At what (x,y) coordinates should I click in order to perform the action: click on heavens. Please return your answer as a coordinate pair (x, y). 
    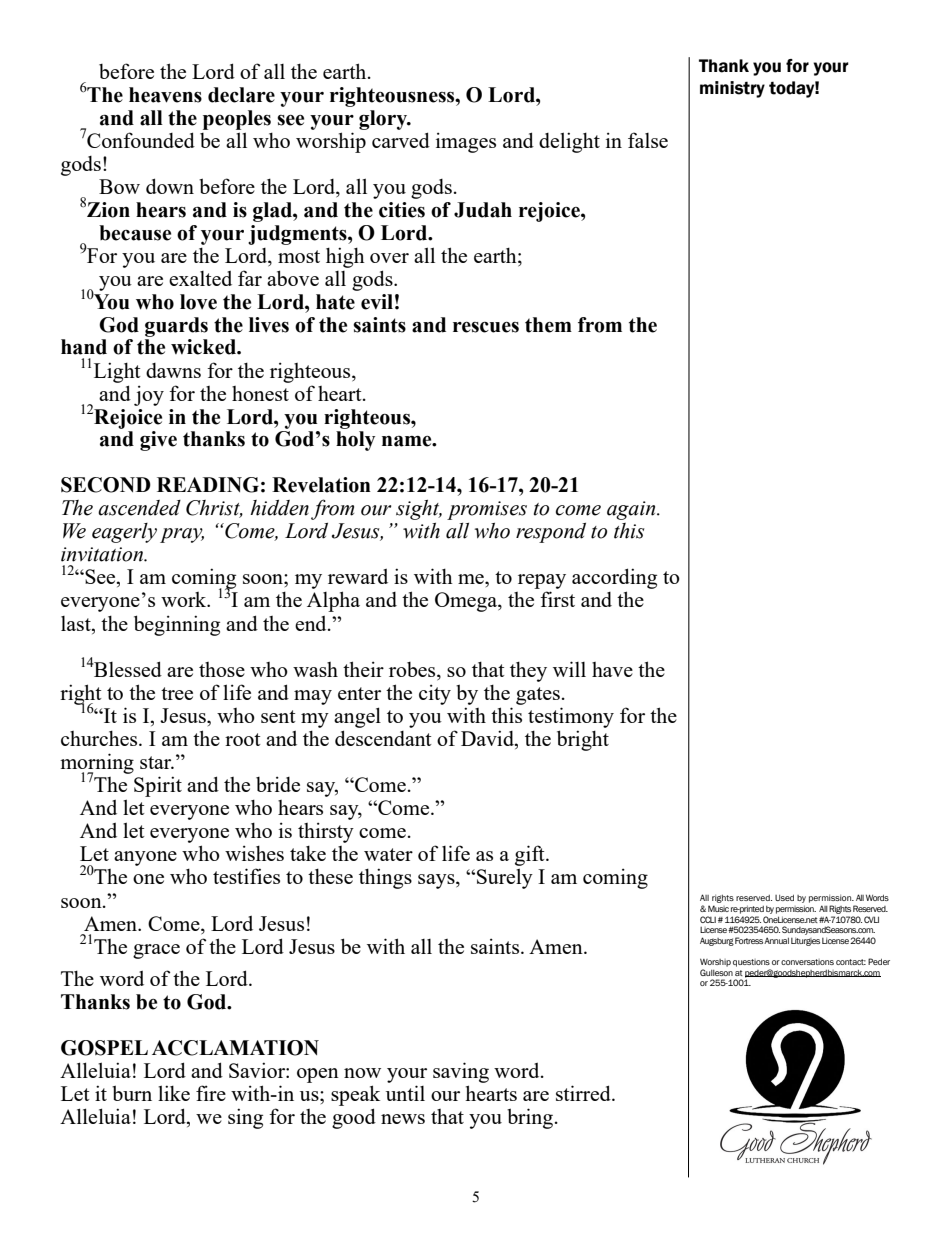
    Looking at the image, I should click on (165, 95).
